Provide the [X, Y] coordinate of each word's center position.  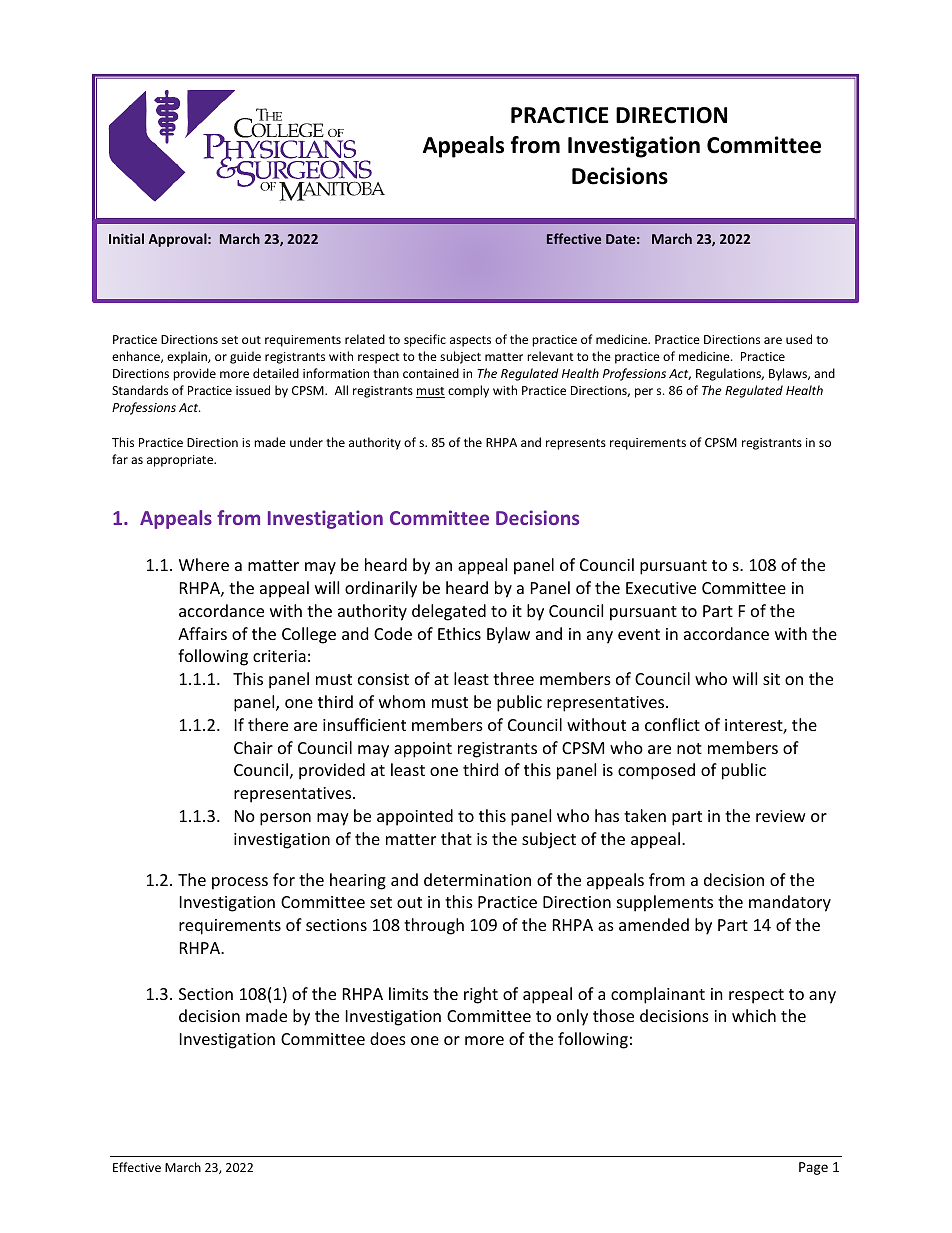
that [456, 838]
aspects [470, 341]
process [240, 883]
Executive [661, 588]
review [781, 816]
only [572, 1017]
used [799, 339]
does [388, 1038]
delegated [449, 612]
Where [204, 564]
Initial [126, 238]
